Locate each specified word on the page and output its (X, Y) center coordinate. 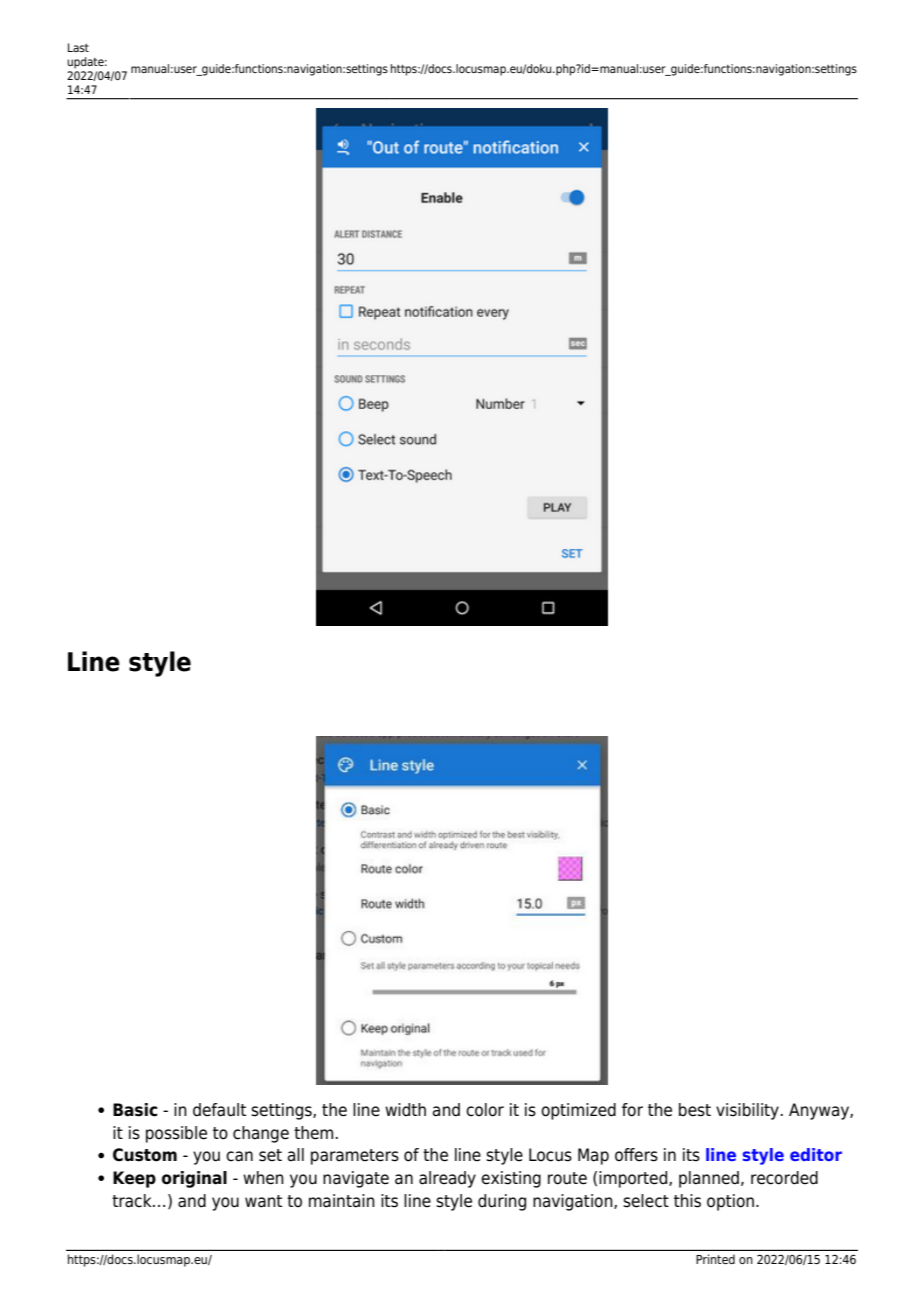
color (485, 1110)
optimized (578, 1111)
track (133, 1201)
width (405, 1109)
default (219, 1110)
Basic (135, 1110)
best (695, 1110)
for (632, 1110)
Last (78, 47)
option (730, 1202)
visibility (747, 1111)
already (447, 1179)
